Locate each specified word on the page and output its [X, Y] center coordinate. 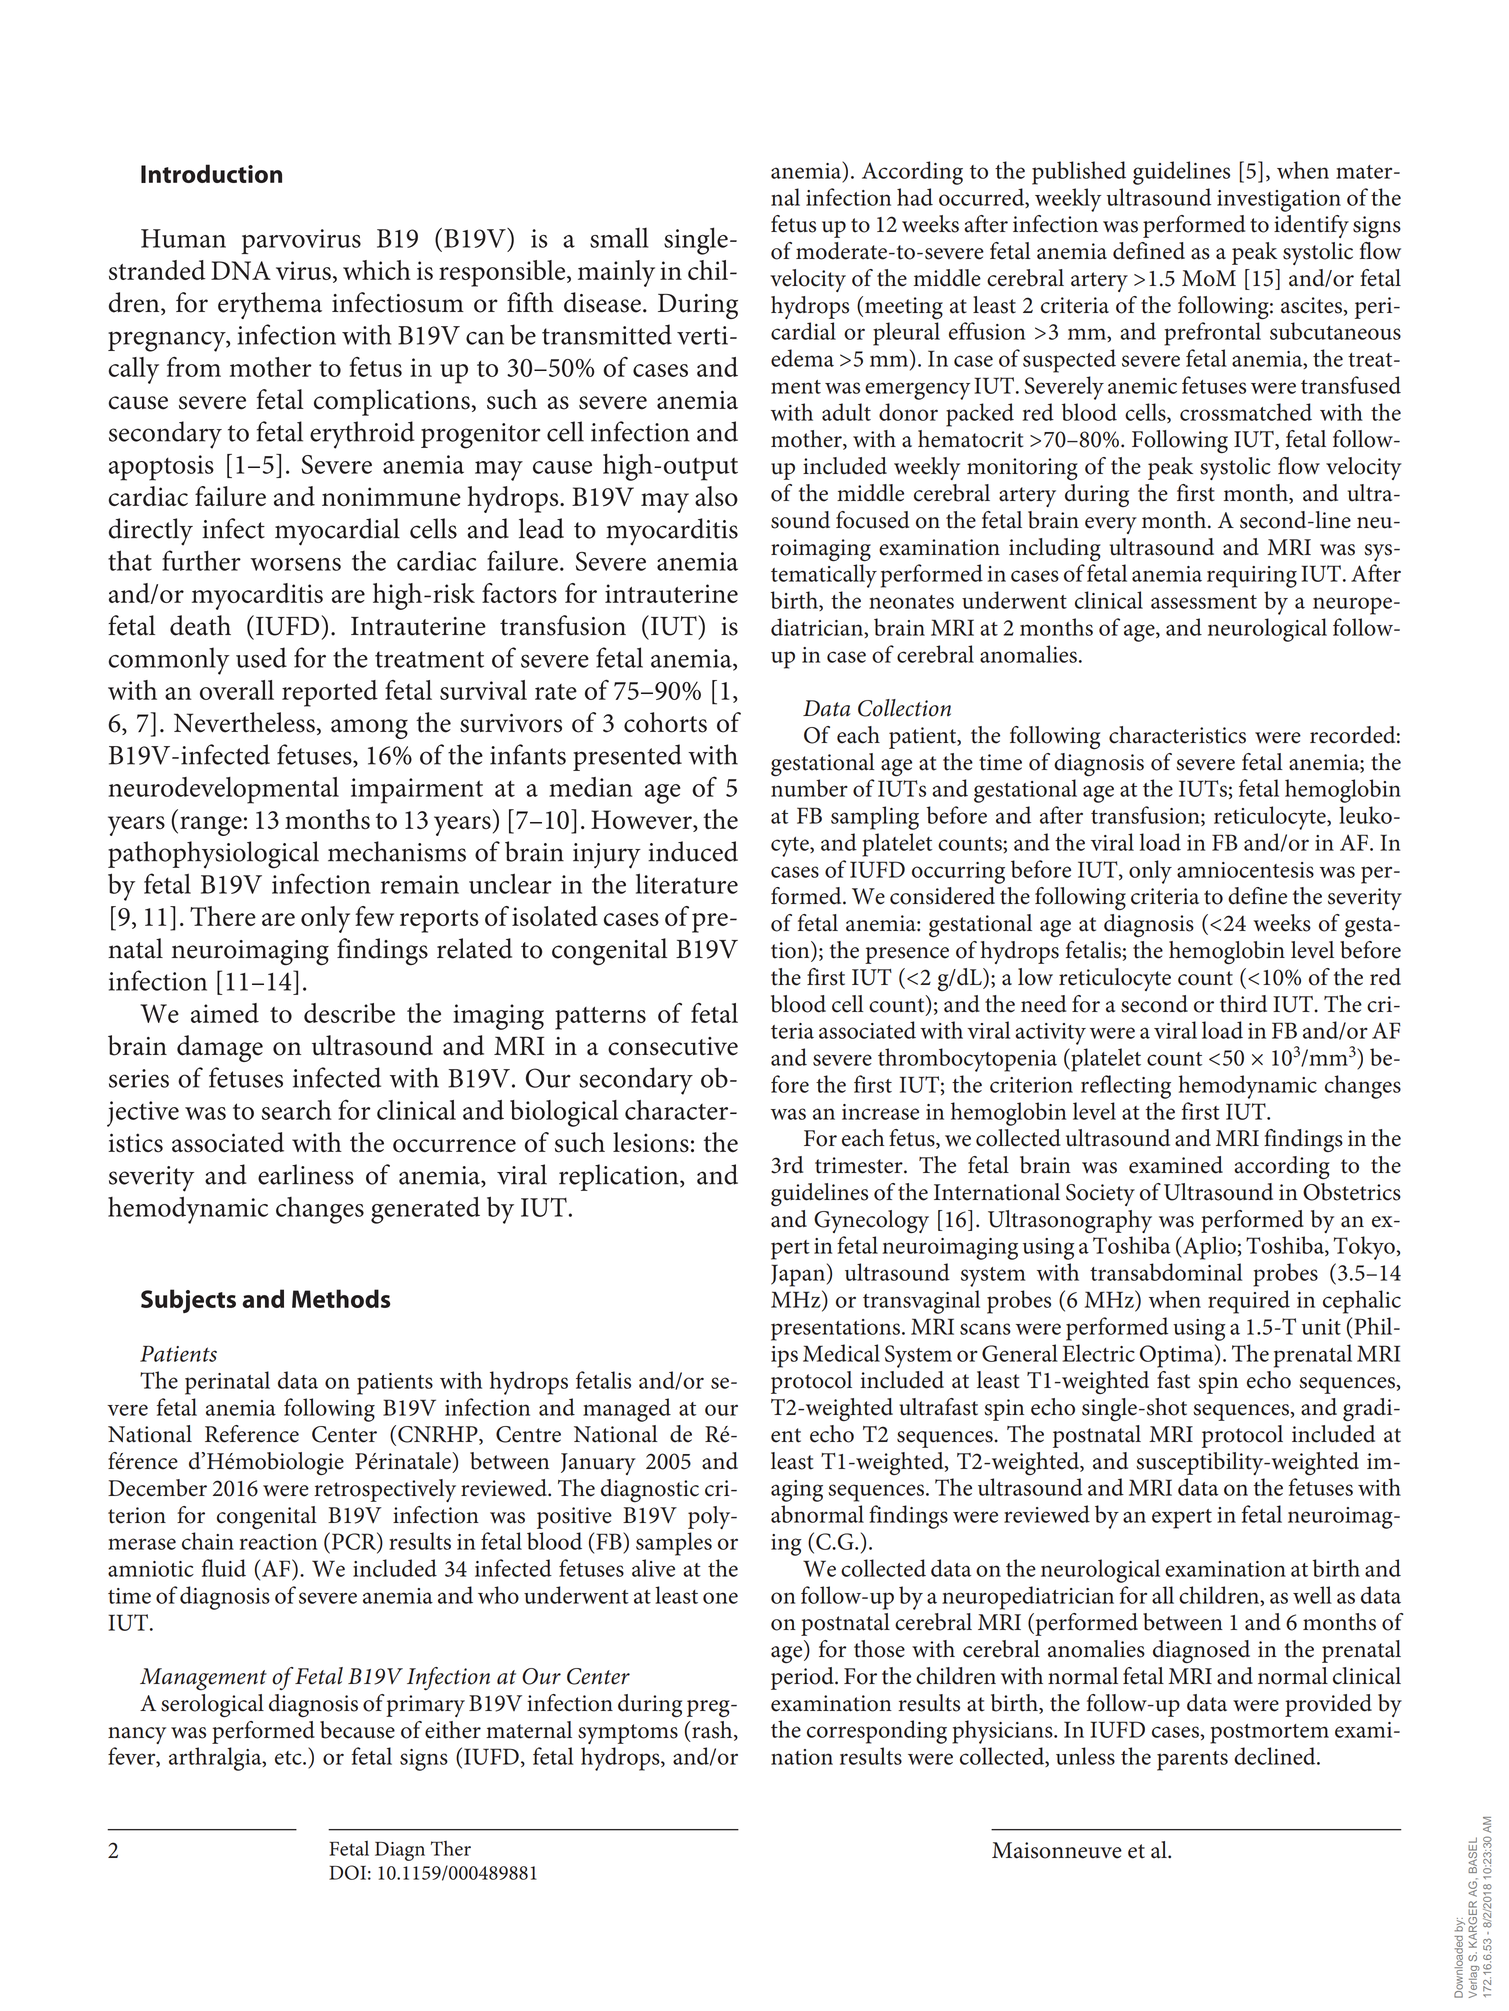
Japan [798, 1275]
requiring [1252, 577]
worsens [295, 564]
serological [212, 1706]
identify [1311, 226]
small [619, 237]
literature [687, 883]
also [716, 496]
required [1249, 1302]
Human [183, 238]
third [1243, 1004]
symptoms [628, 1734]
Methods [341, 1298]
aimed [225, 1013]
